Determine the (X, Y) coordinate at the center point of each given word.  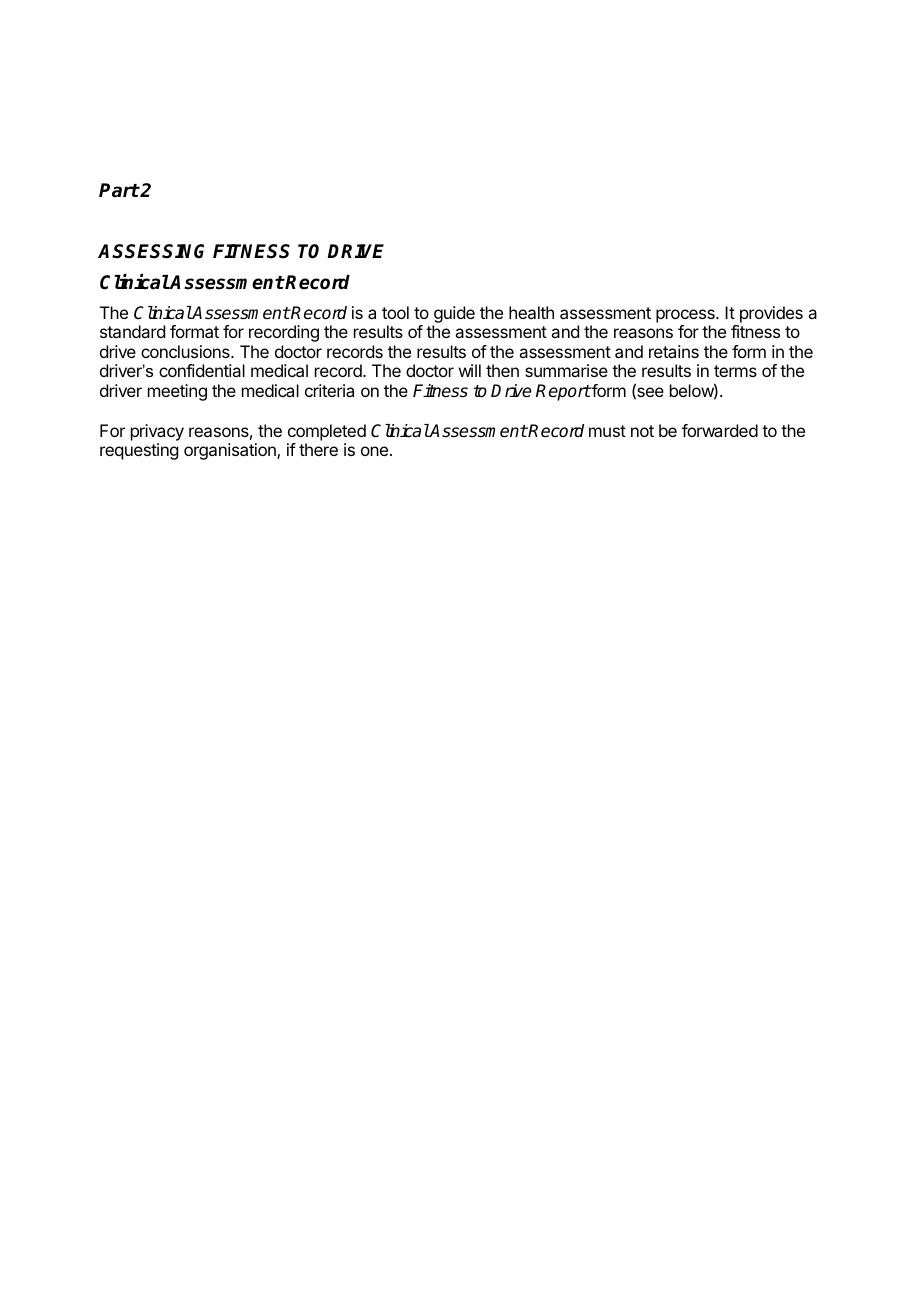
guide (454, 314)
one (374, 451)
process (686, 316)
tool (395, 312)
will (470, 370)
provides (771, 314)
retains (674, 351)
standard (132, 331)
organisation (231, 451)
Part (119, 190)
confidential (202, 370)
